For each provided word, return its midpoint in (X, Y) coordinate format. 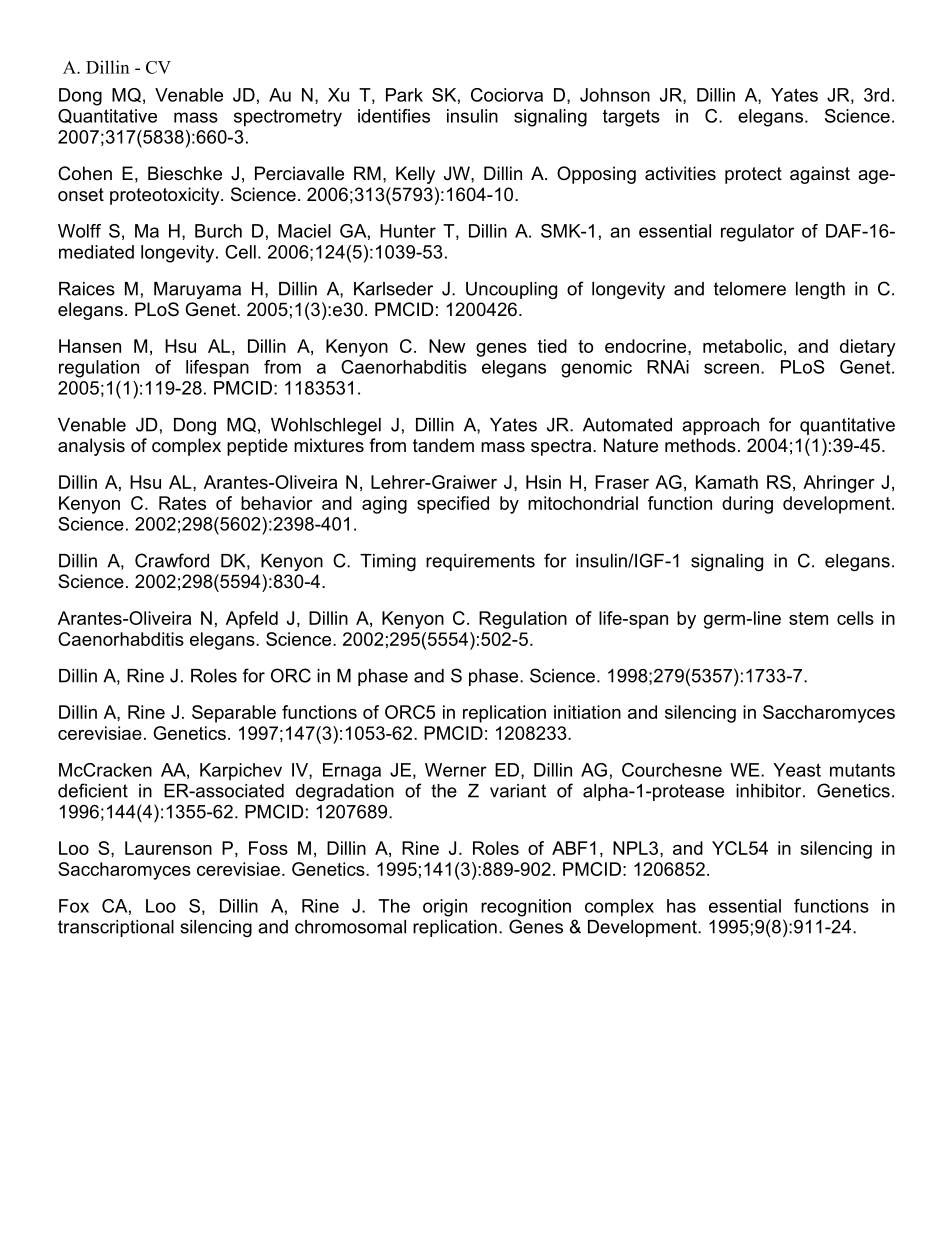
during (747, 505)
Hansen (90, 346)
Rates (182, 503)
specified (453, 505)
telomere (750, 289)
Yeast (797, 770)
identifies (394, 116)
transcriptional (116, 928)
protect (753, 175)
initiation (587, 712)
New (447, 346)
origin (445, 908)
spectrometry (288, 118)
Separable (234, 714)
